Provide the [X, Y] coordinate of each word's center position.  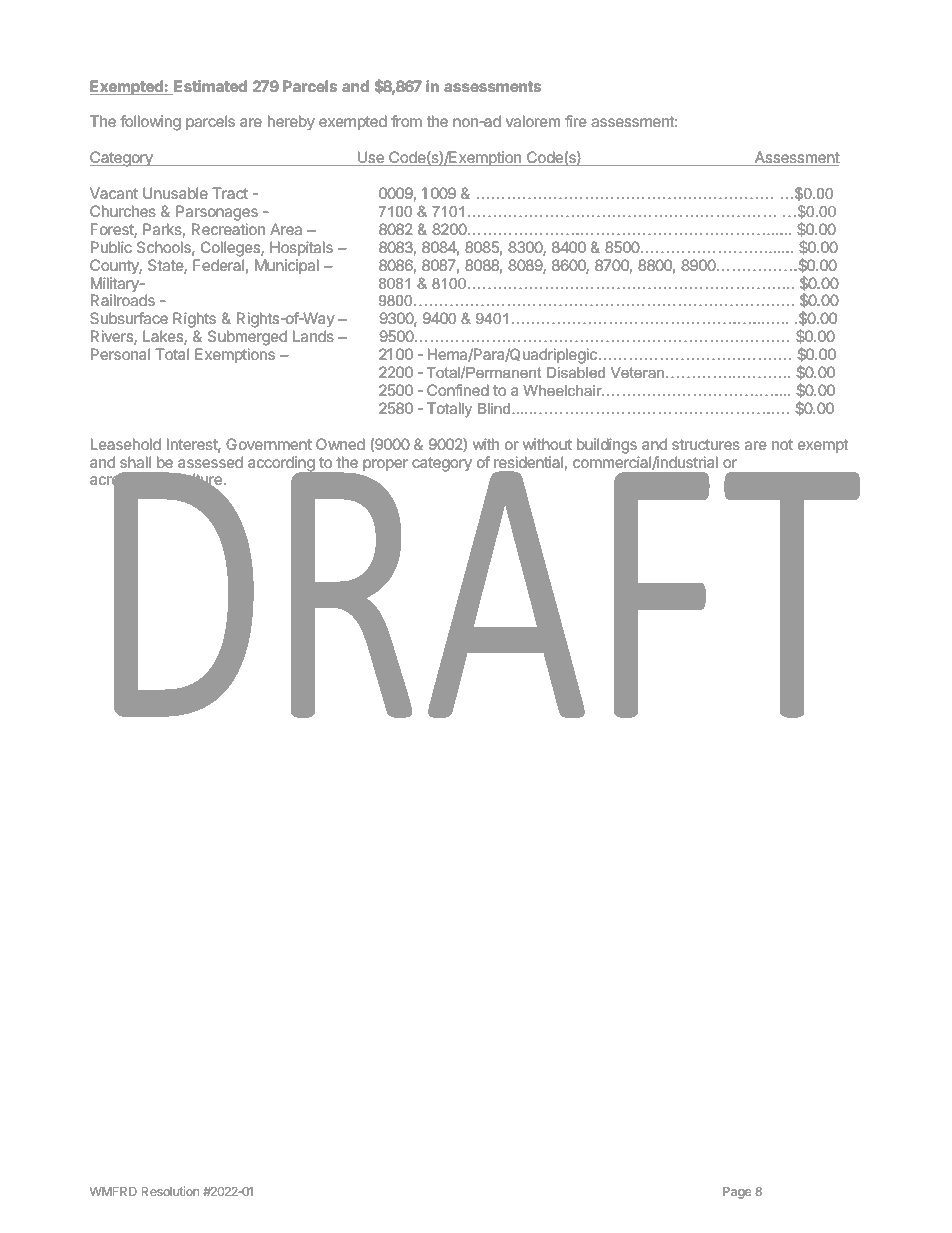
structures [706, 444]
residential [528, 462]
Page [737, 1193]
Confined [458, 390]
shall [135, 462]
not [782, 444]
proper [385, 465]
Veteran [637, 372]
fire [576, 121]
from [406, 121]
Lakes [164, 337]
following [150, 123]
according [282, 465]
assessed [210, 462]
